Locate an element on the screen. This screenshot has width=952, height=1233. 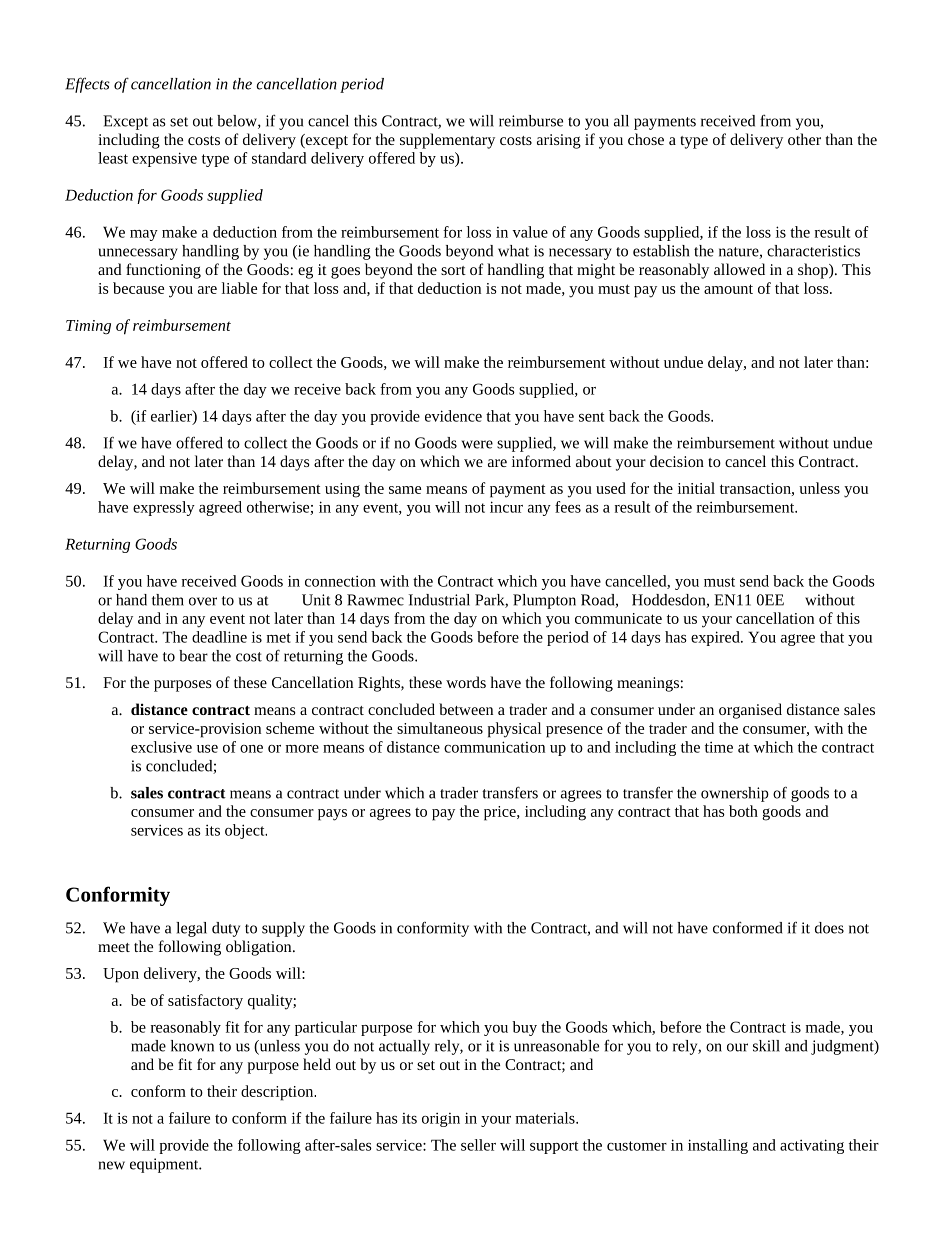
price is located at coordinates (501, 813).
